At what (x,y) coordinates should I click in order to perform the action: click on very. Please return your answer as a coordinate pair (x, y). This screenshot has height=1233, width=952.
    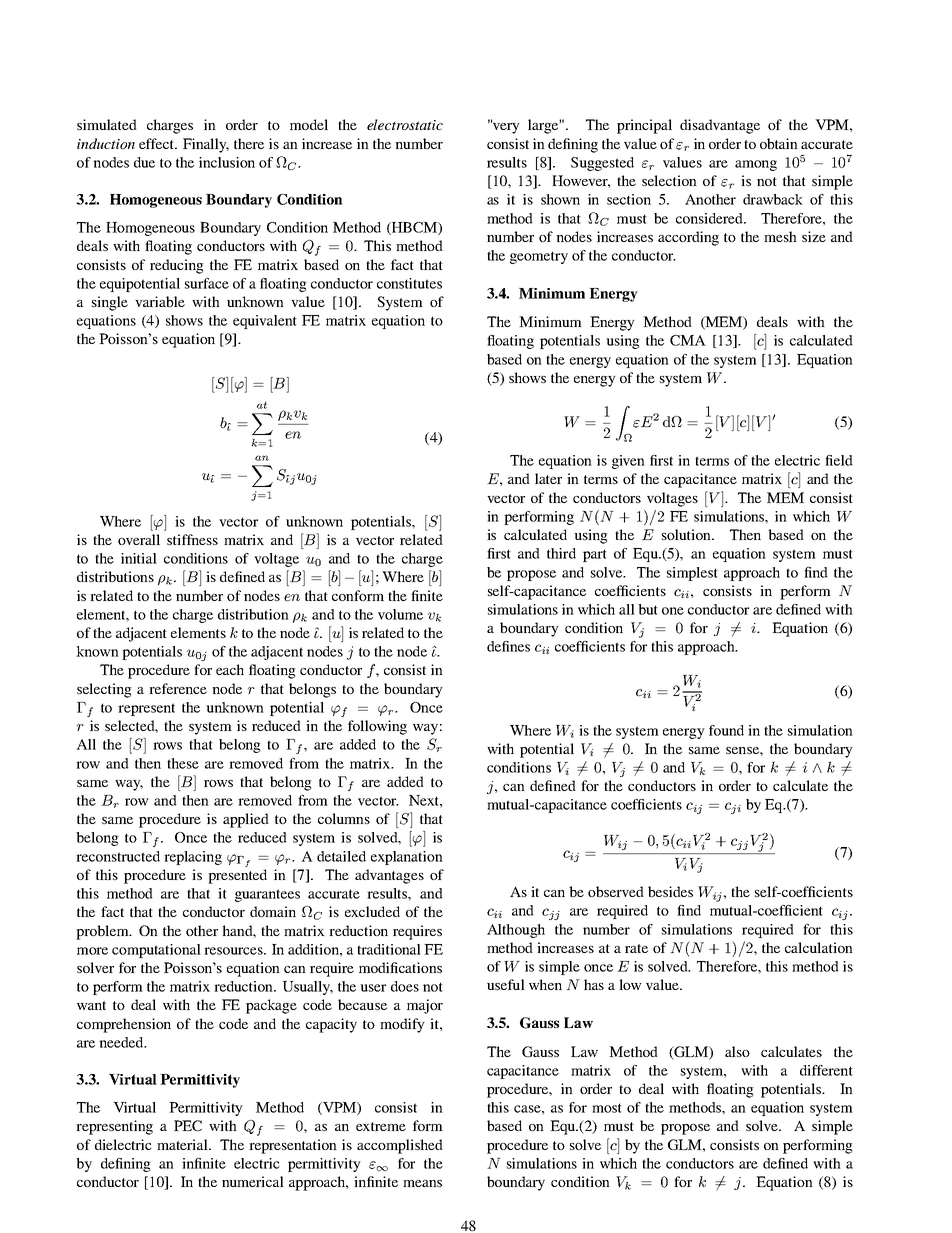
    Looking at the image, I should click on (505, 127).
